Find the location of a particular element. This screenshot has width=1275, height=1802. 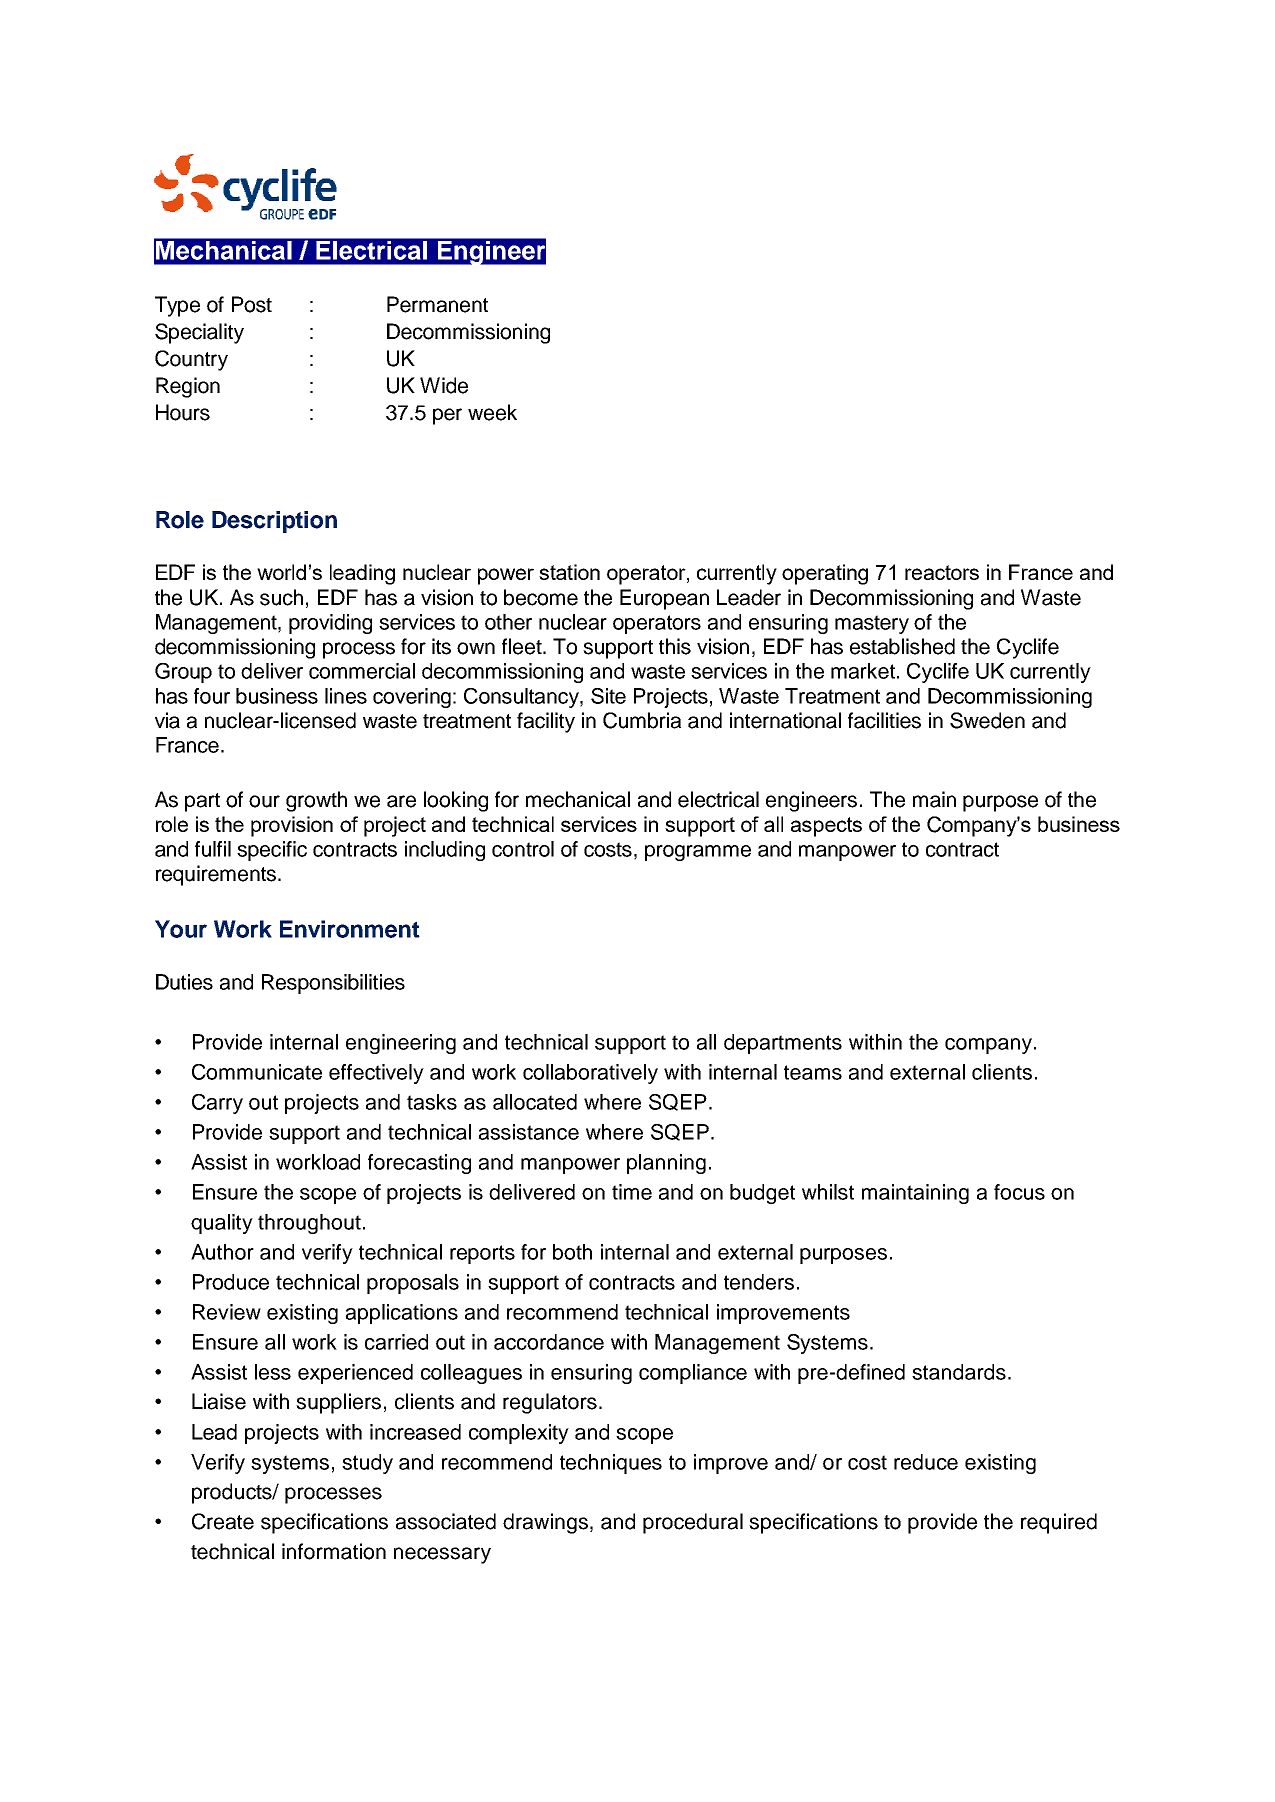

reactors is located at coordinates (942, 572).
